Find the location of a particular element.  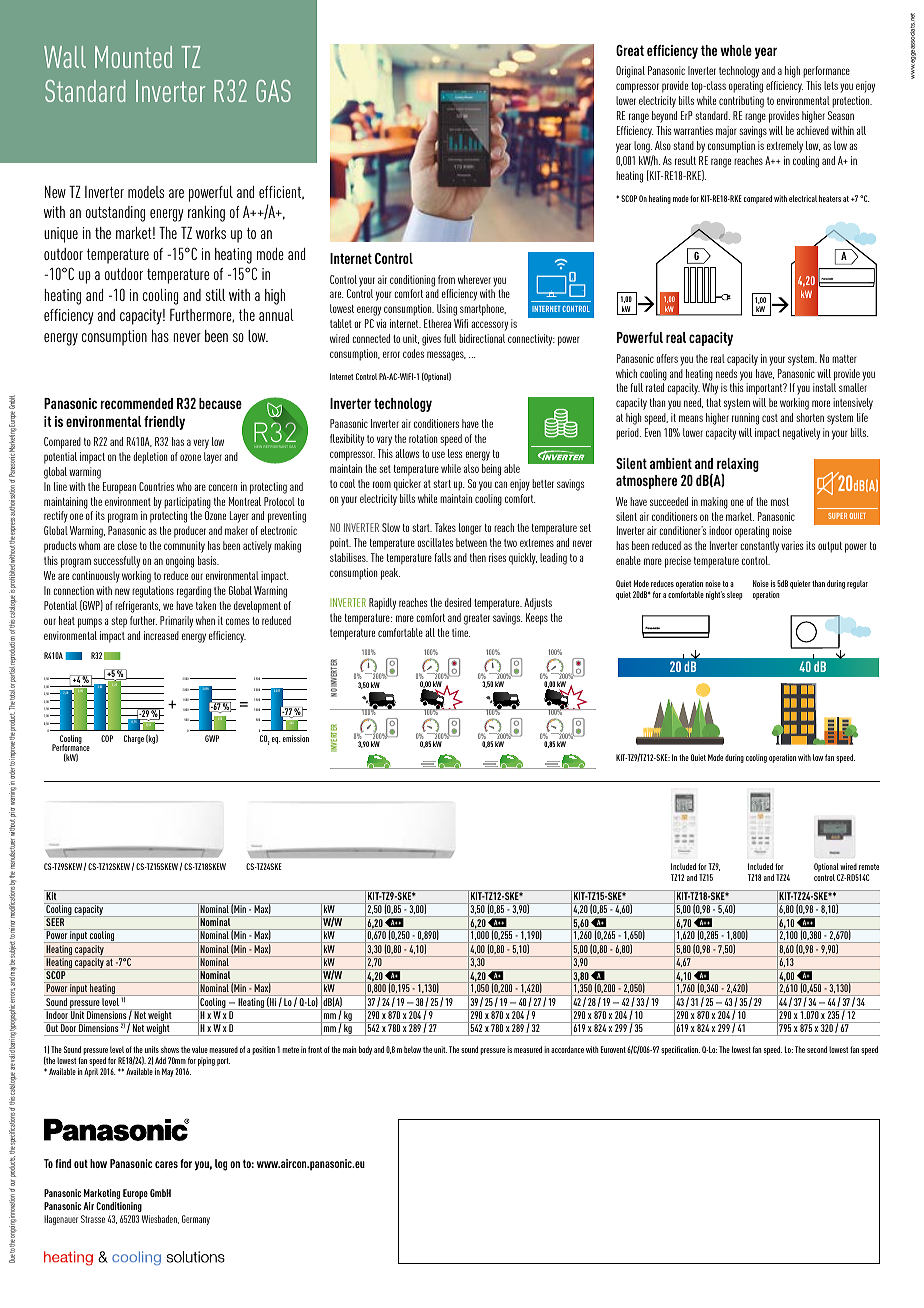

contributing is located at coordinates (741, 102).
